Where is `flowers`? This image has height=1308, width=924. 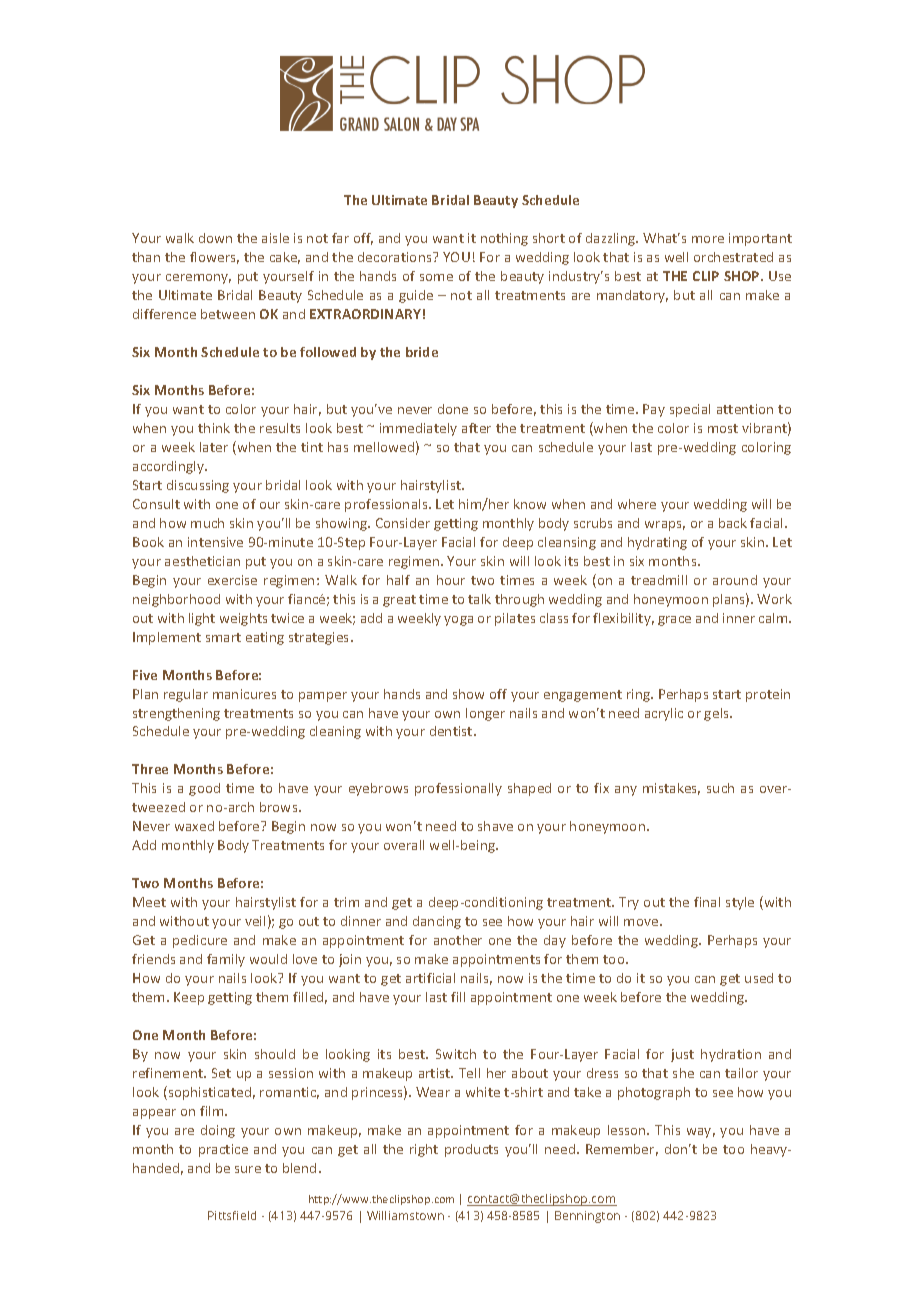 flowers is located at coordinates (214, 258).
